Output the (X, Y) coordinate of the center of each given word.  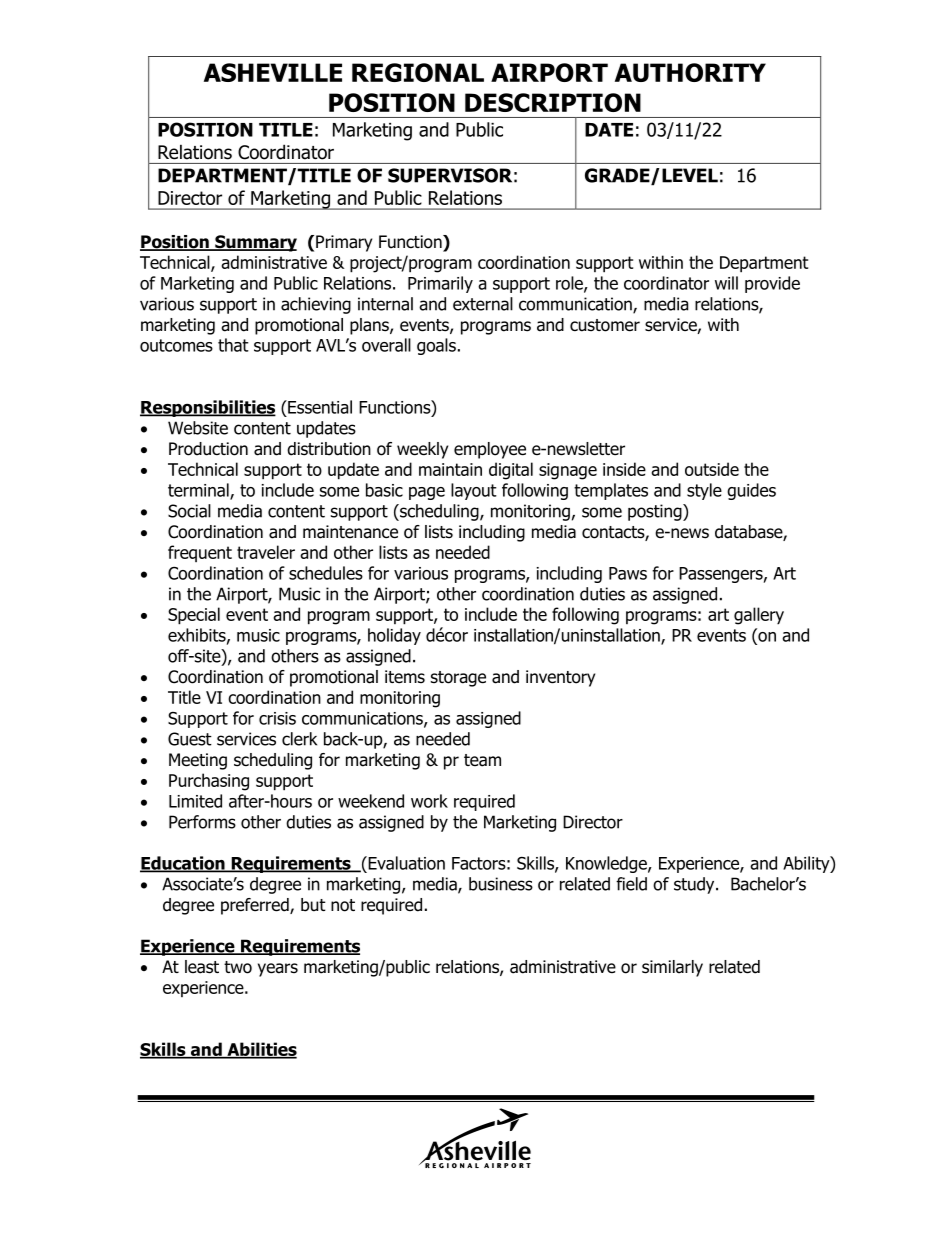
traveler (266, 552)
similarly (672, 968)
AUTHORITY (690, 72)
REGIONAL (418, 72)
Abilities (261, 1050)
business (501, 884)
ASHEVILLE (273, 72)
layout (474, 491)
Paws (628, 573)
